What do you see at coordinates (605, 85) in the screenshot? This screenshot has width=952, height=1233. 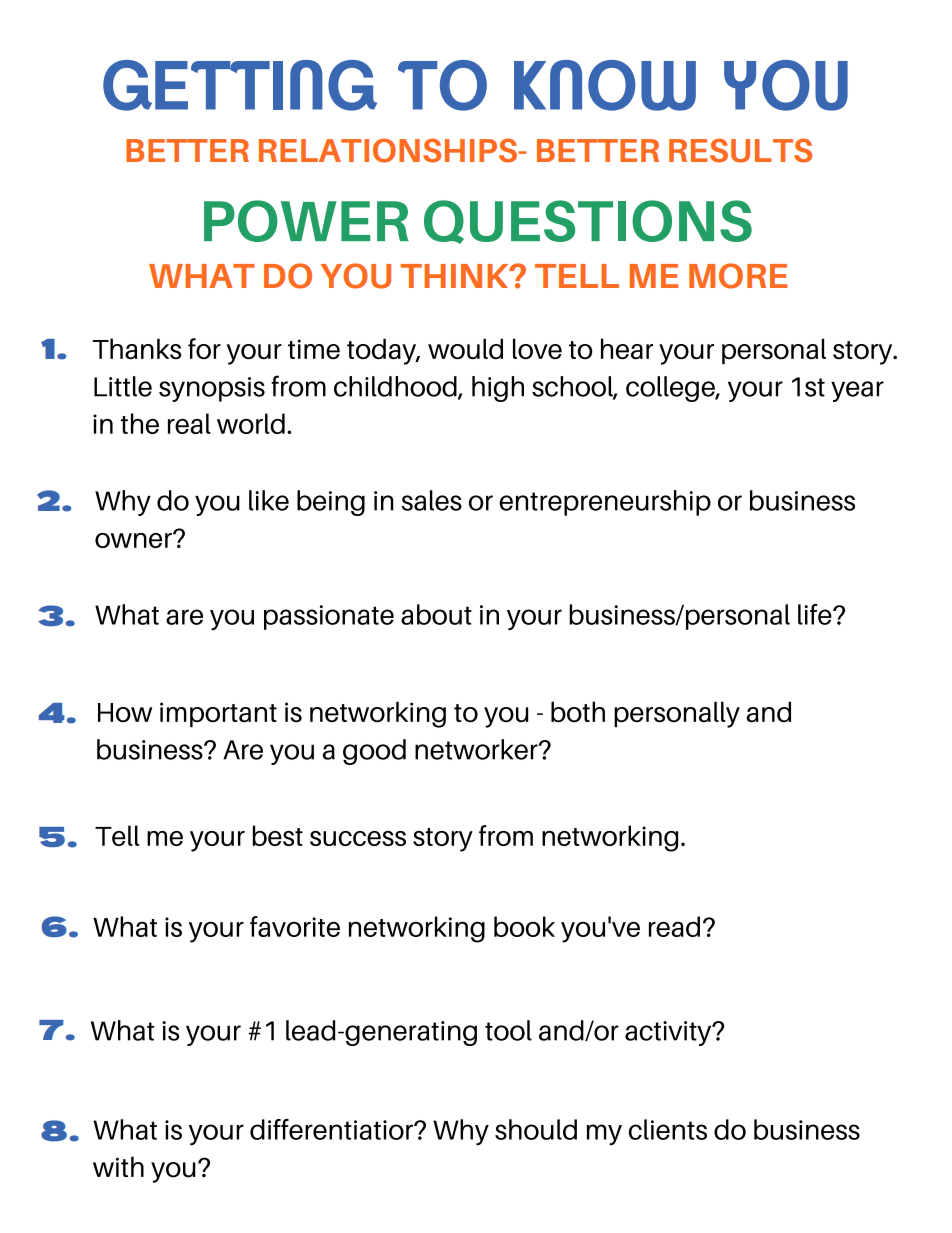 I see `KNOW` at bounding box center [605, 85].
